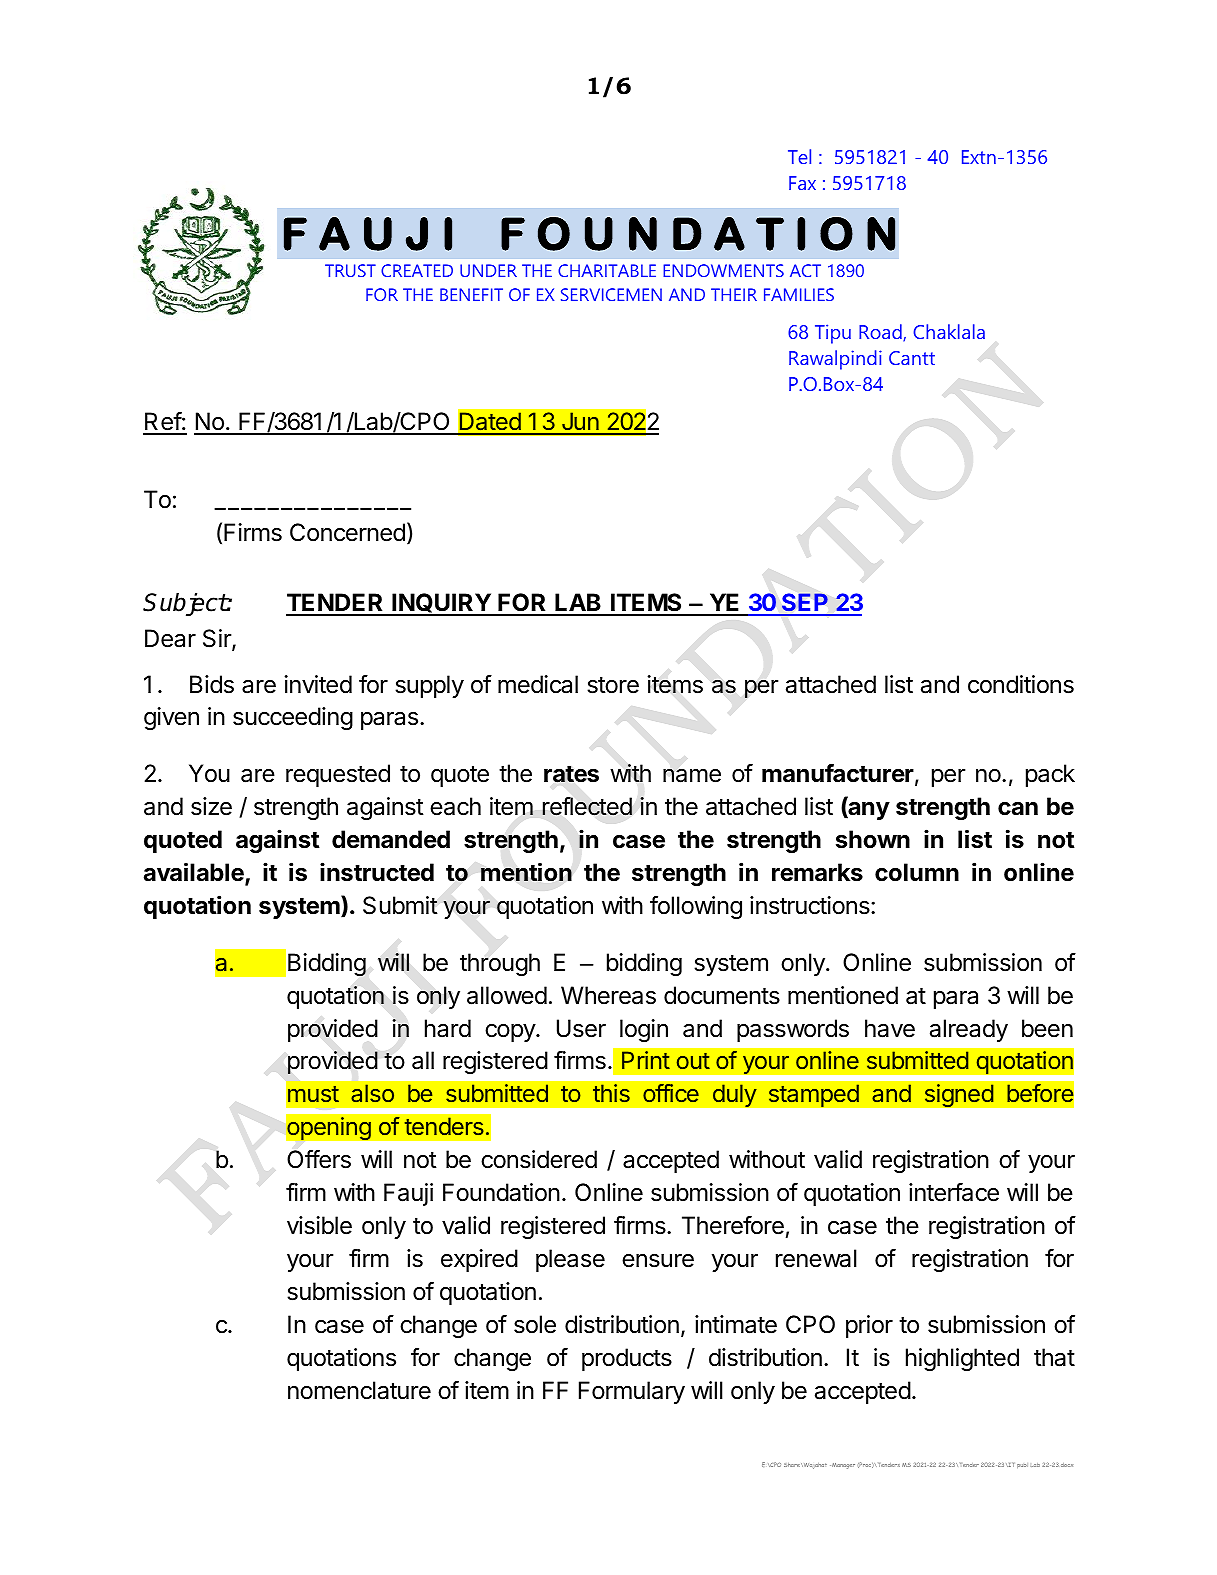 This screenshot has width=1217, height=1575. Describe the element at coordinates (607, 270) in the screenshot. I see `CHARITABLE` at that location.
